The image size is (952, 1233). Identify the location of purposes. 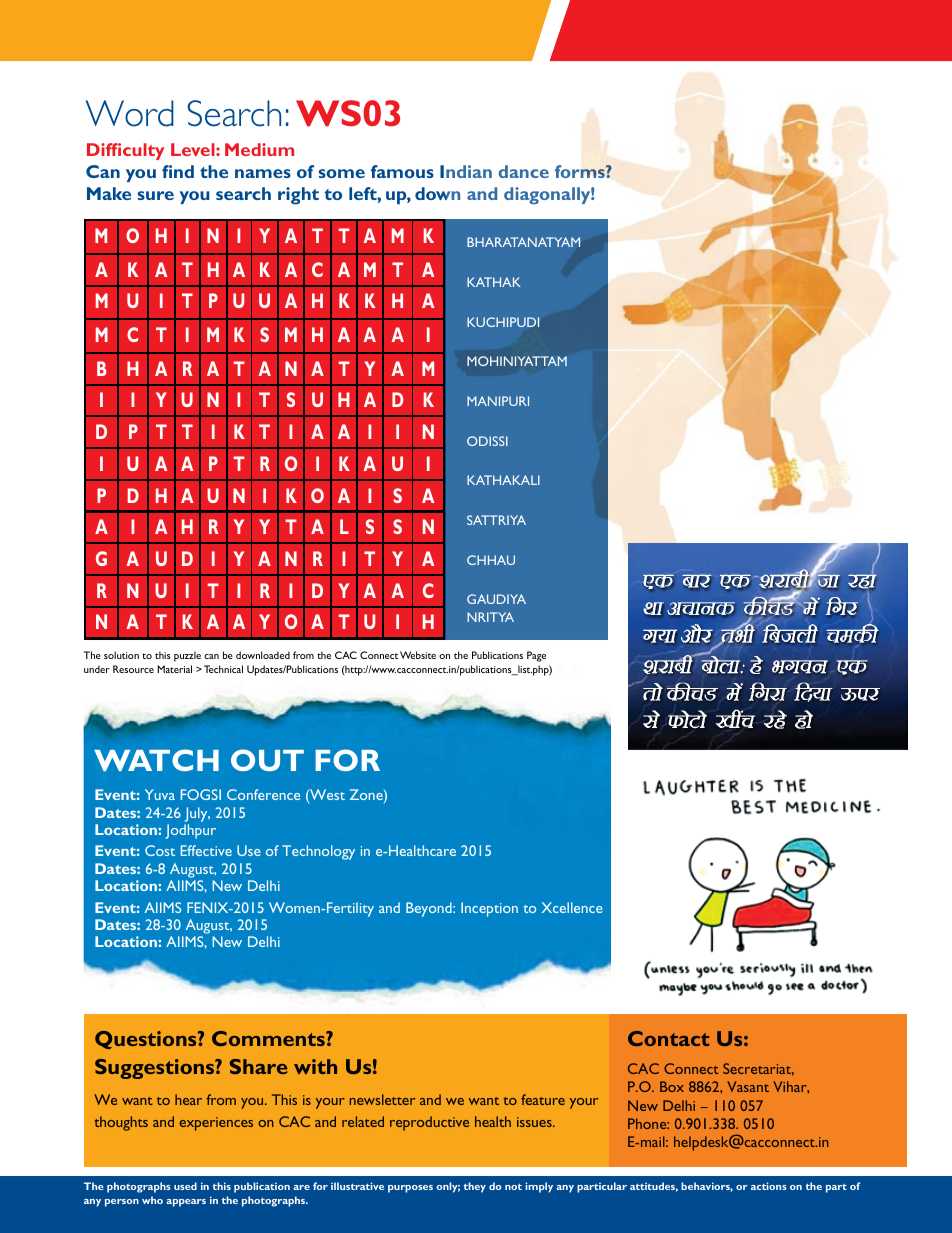
(410, 1189).
